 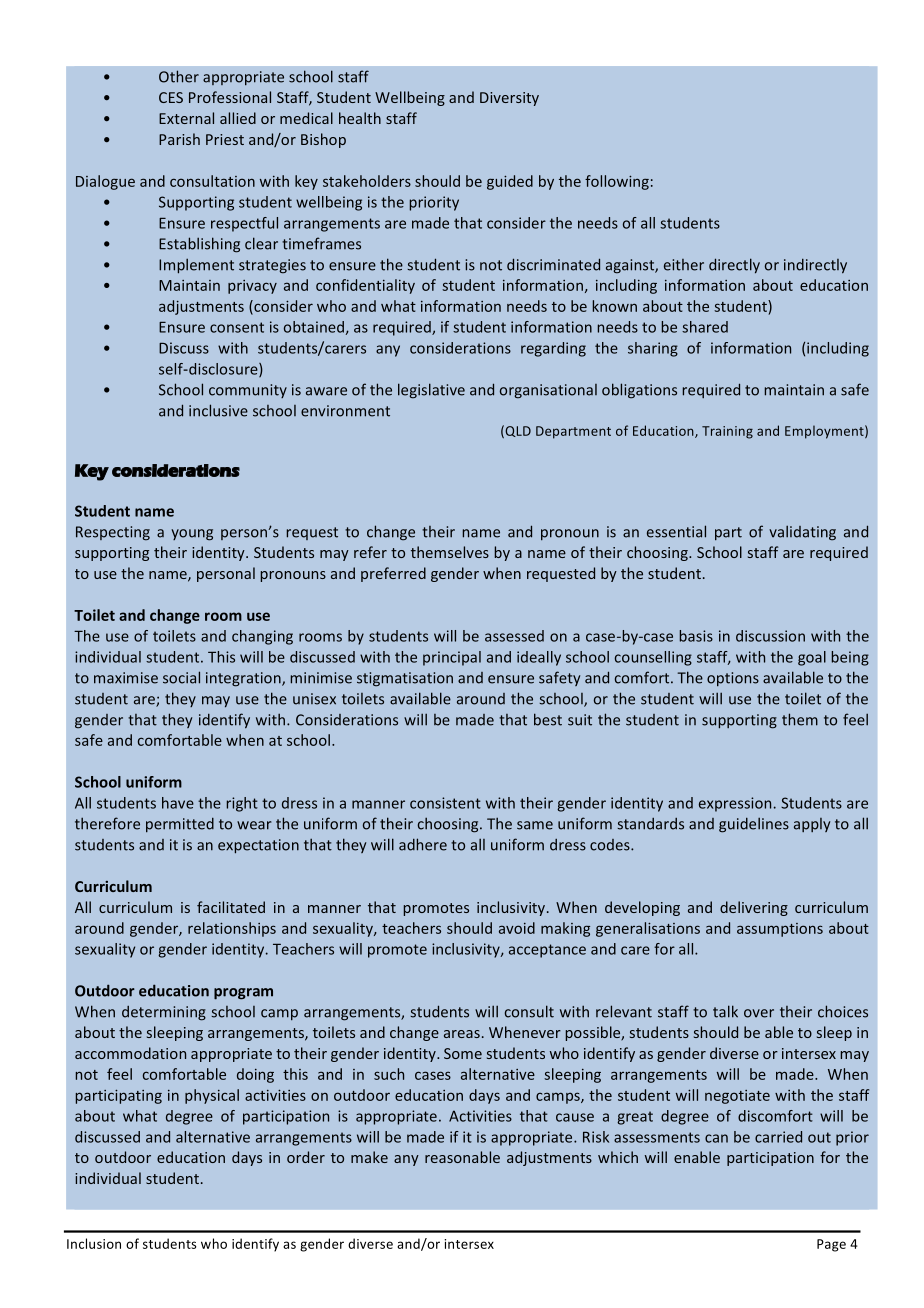 What do you see at coordinates (192, 535) in the document?
I see `young` at bounding box center [192, 535].
